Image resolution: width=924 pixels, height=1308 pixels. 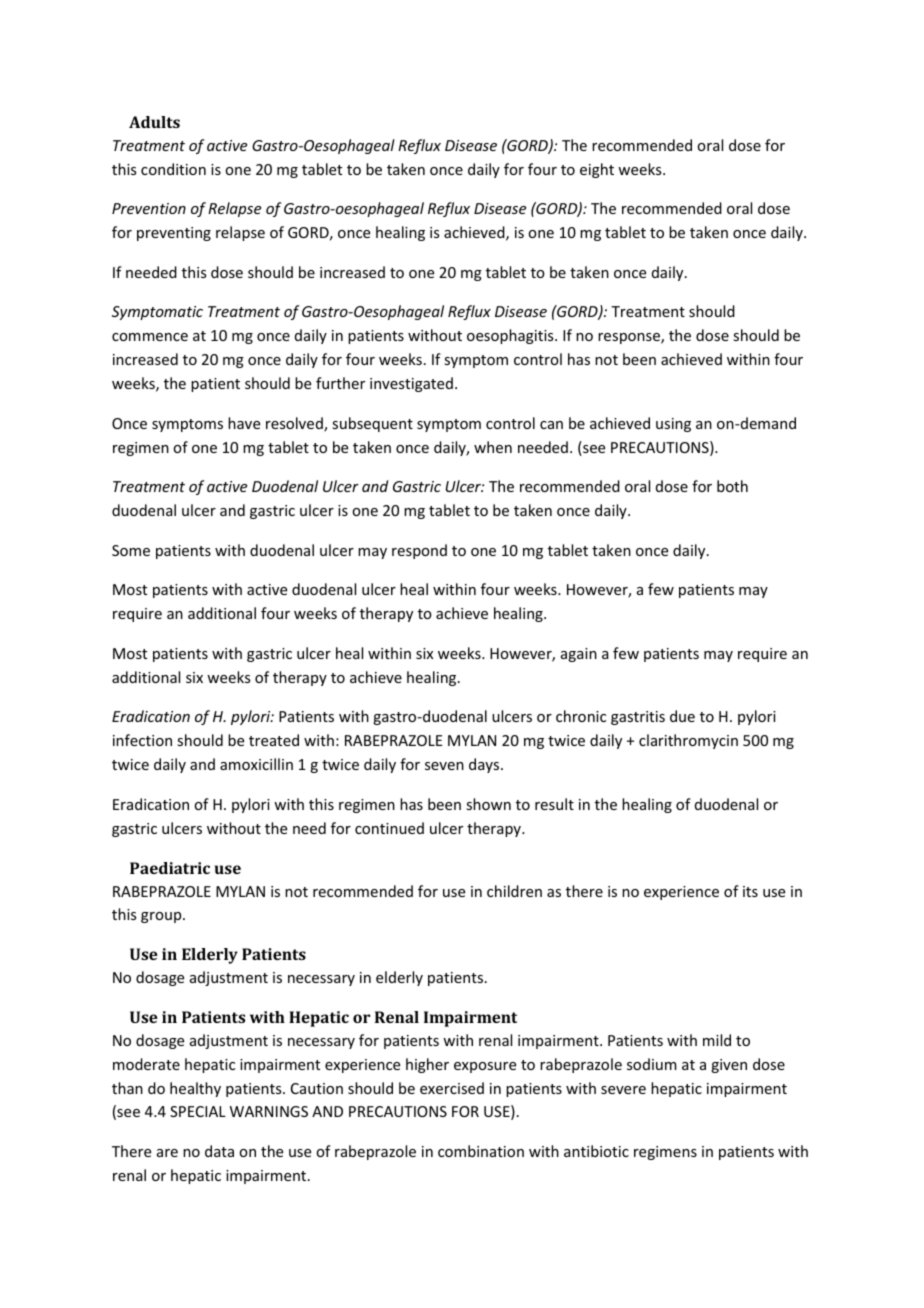 What do you see at coordinates (514, 891) in the screenshot?
I see `children` at bounding box center [514, 891].
